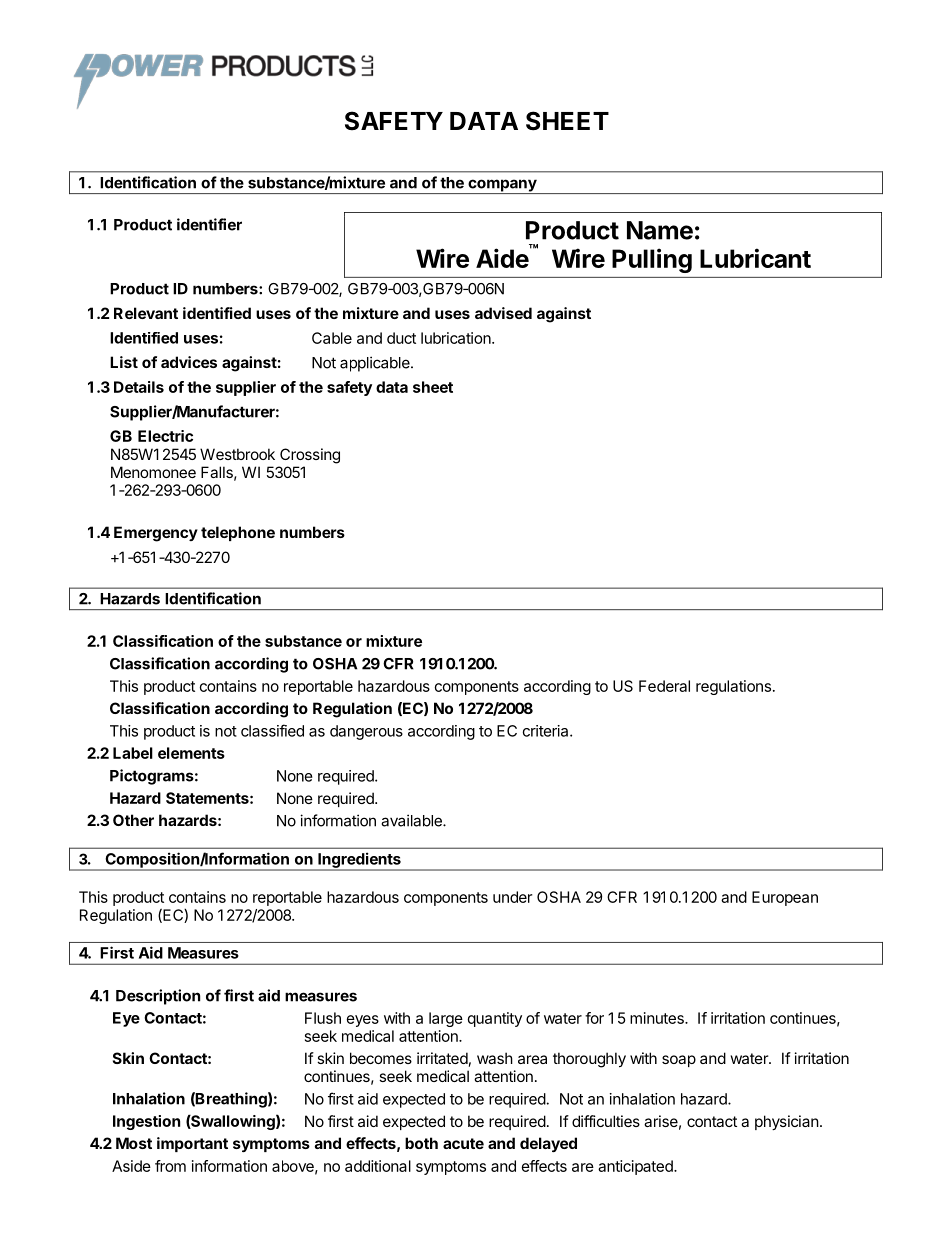 Image resolution: width=952 pixels, height=1233 pixels. I want to click on company, so click(502, 186).
